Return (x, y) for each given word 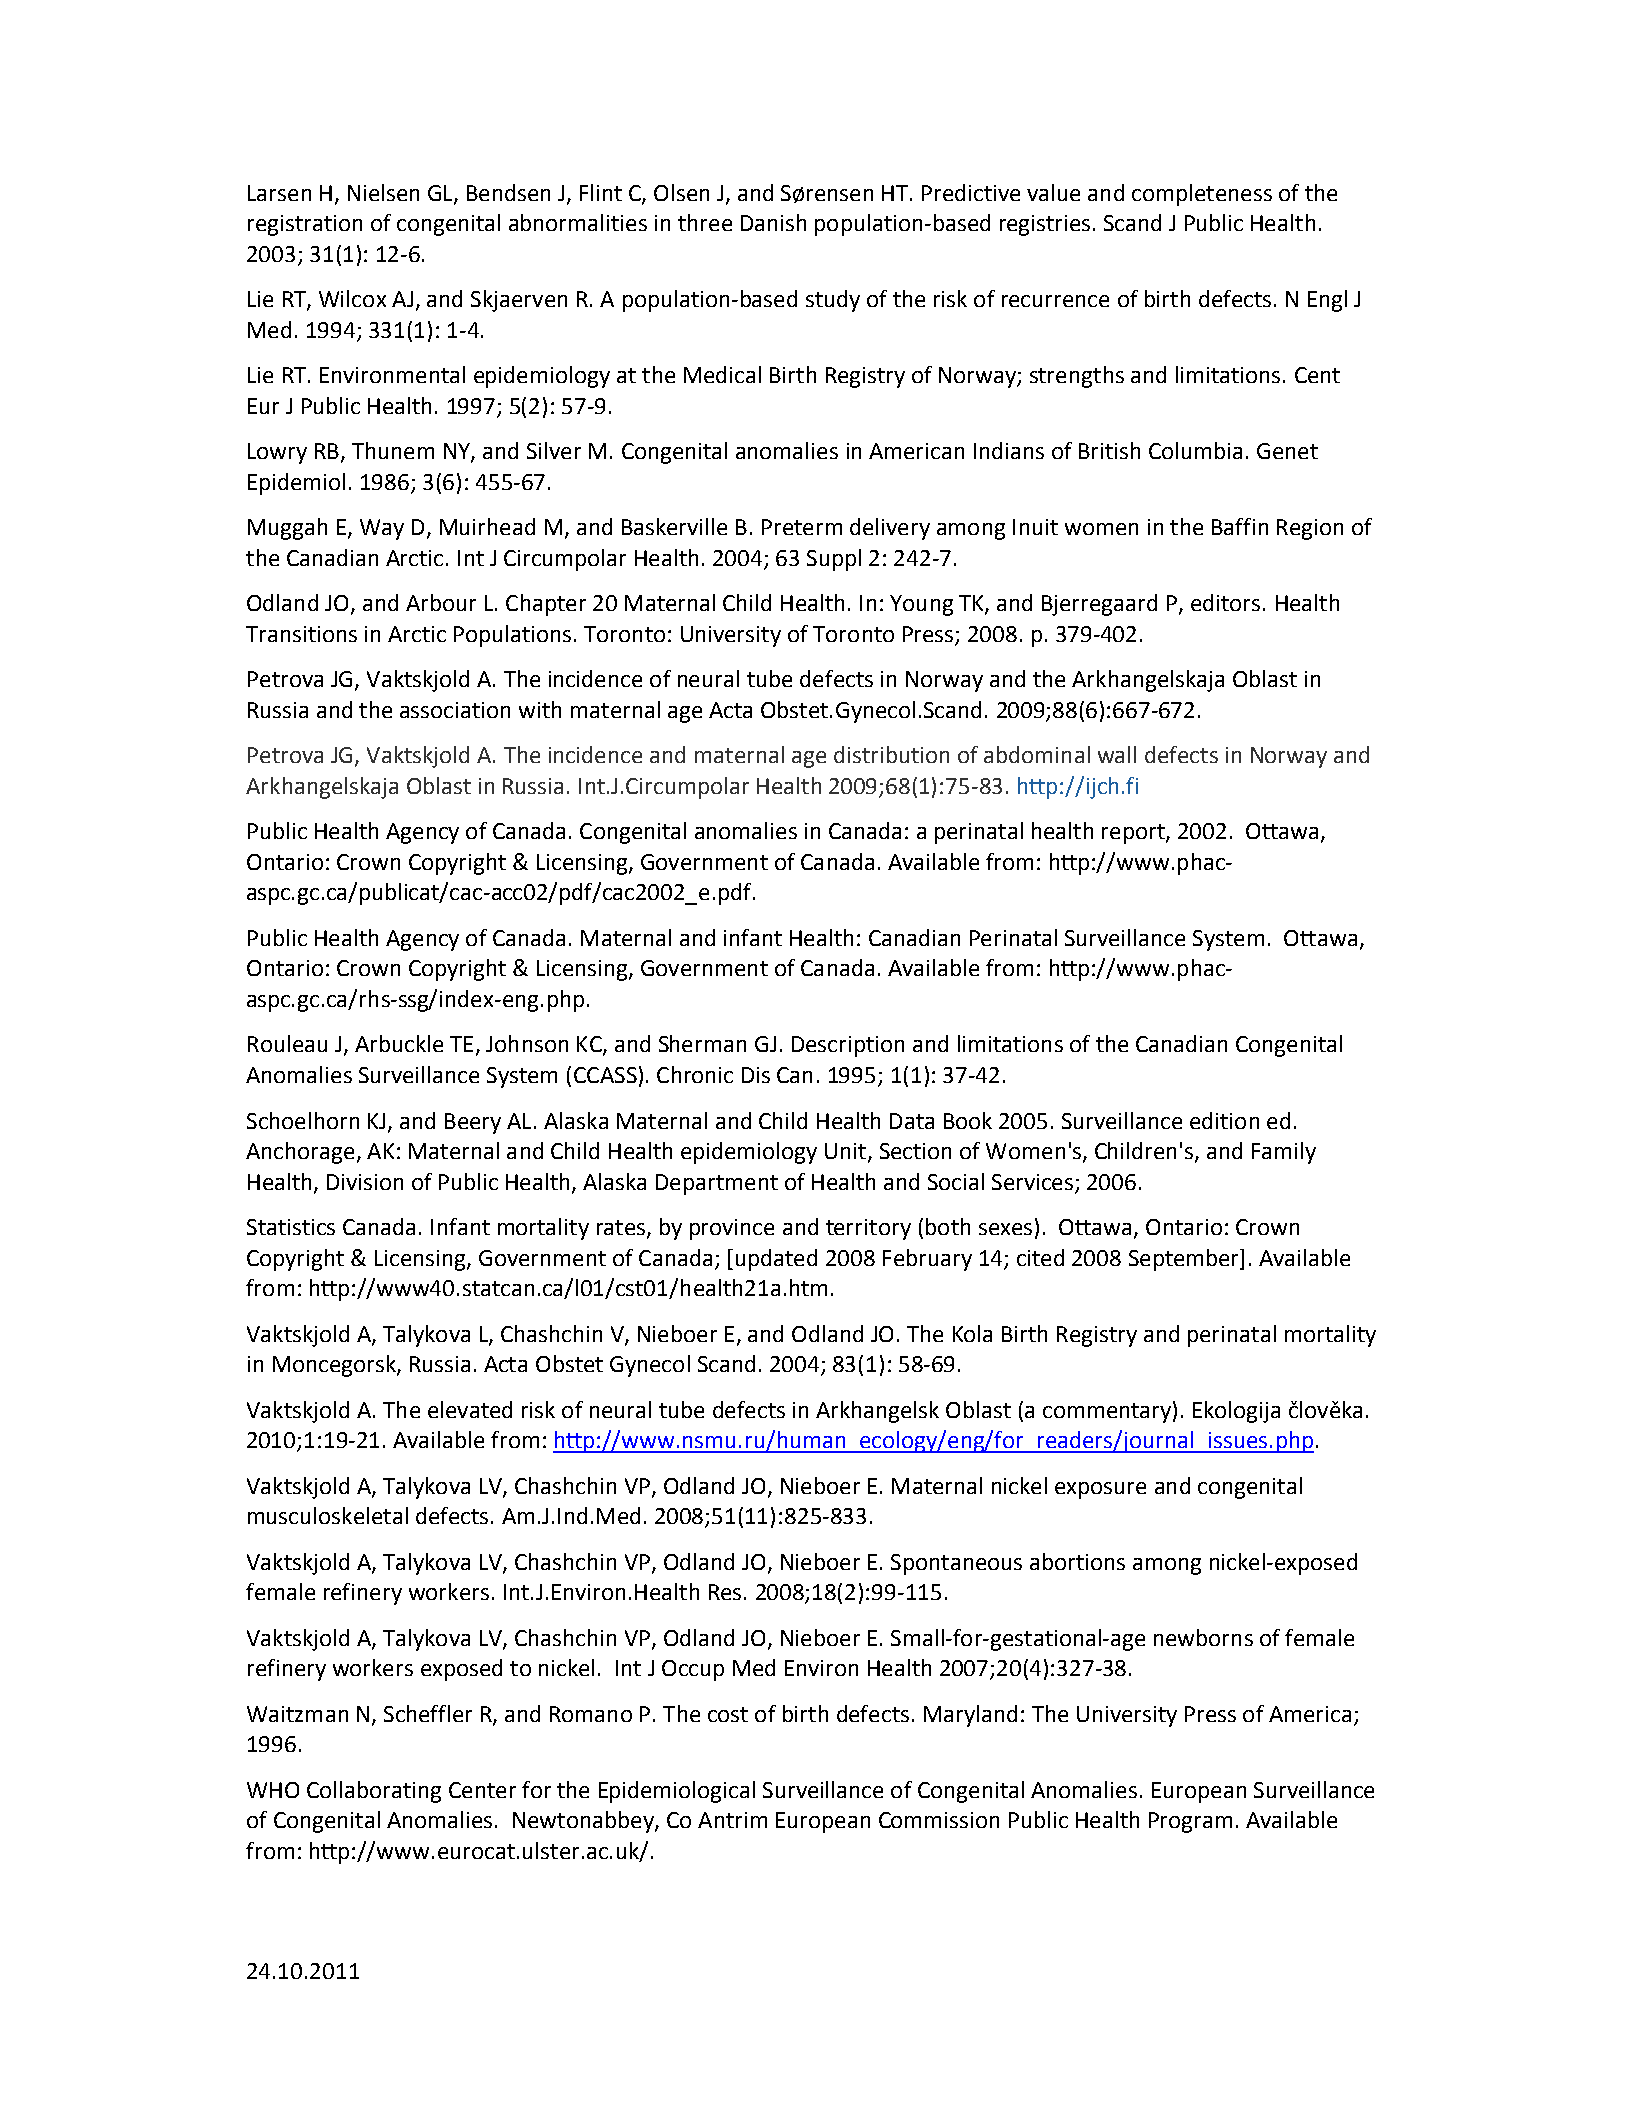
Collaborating (374, 1792)
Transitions (301, 634)
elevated (470, 1409)
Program (1190, 1822)
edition (1224, 1120)
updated (776, 1260)
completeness (1202, 195)
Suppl (834, 560)
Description (848, 1046)
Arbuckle (399, 1043)
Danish (773, 222)
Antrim (732, 1820)
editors (1225, 602)
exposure (1100, 1490)
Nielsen (383, 192)
